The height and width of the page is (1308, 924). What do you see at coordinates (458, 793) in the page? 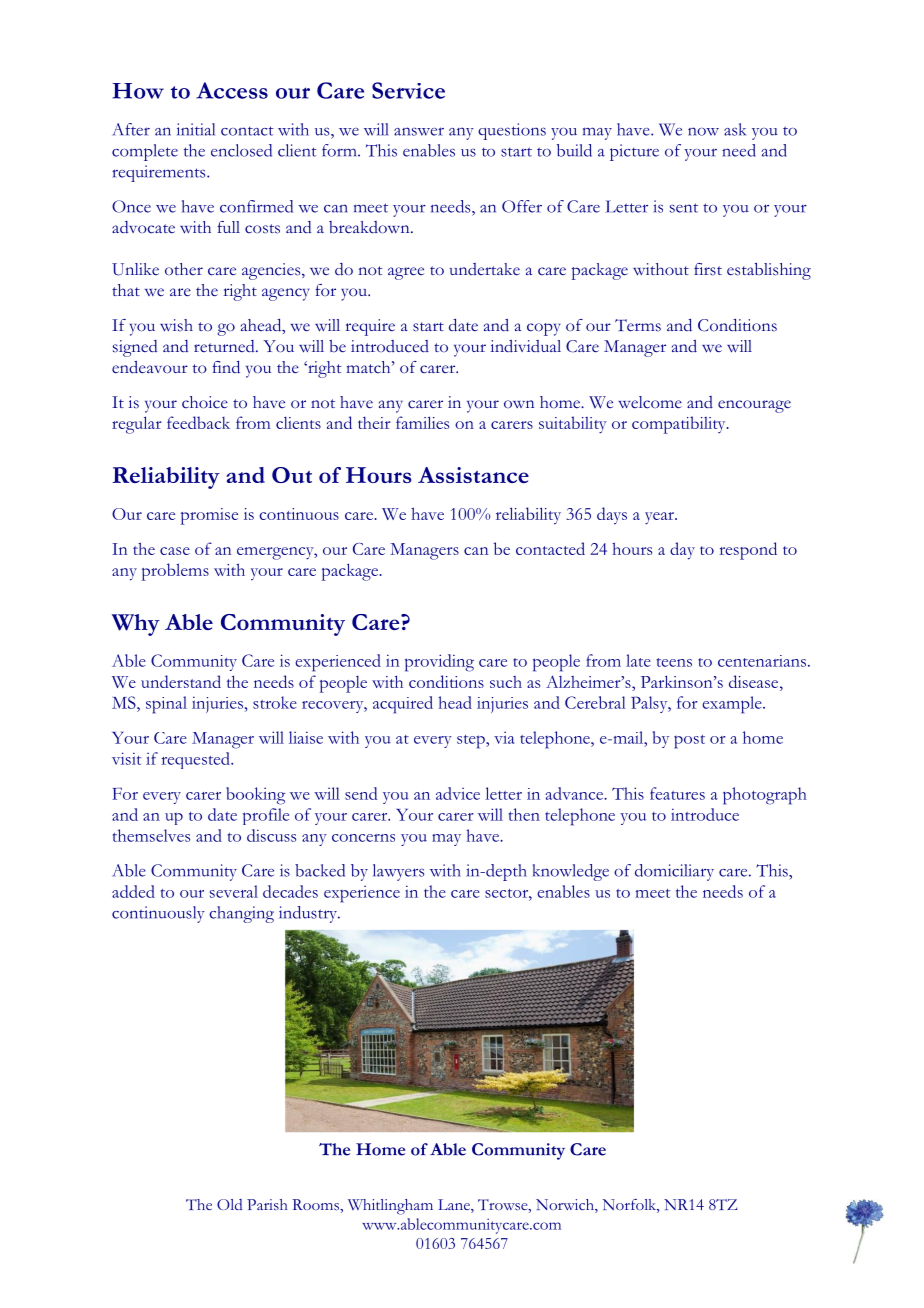
I see `advice` at bounding box center [458, 793].
